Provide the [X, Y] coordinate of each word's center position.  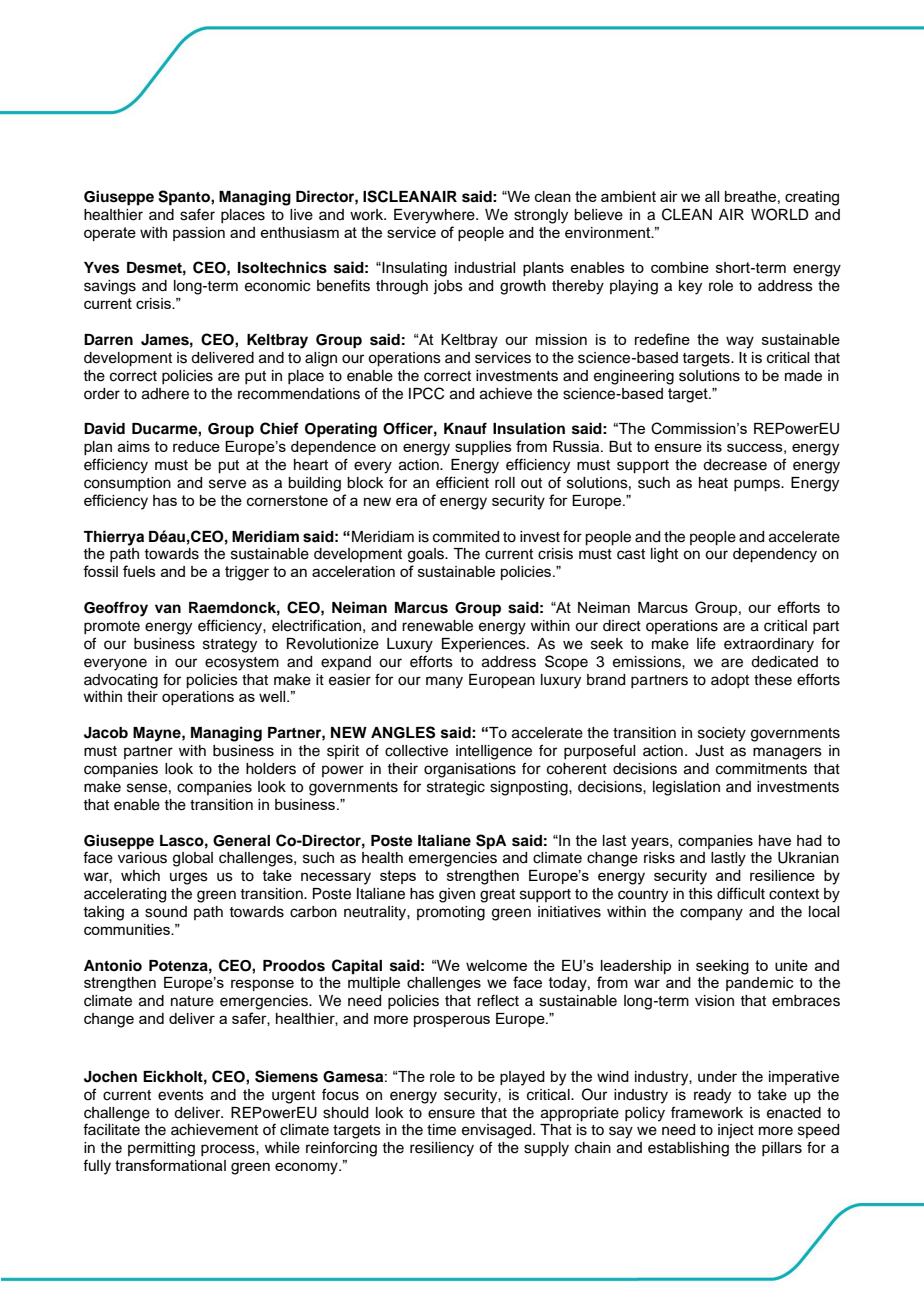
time [441, 1130]
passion [199, 234]
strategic [456, 788]
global [193, 859]
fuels [139, 571]
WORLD [780, 214]
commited [466, 537]
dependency [775, 555]
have [775, 840]
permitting [161, 1149]
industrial [485, 267]
